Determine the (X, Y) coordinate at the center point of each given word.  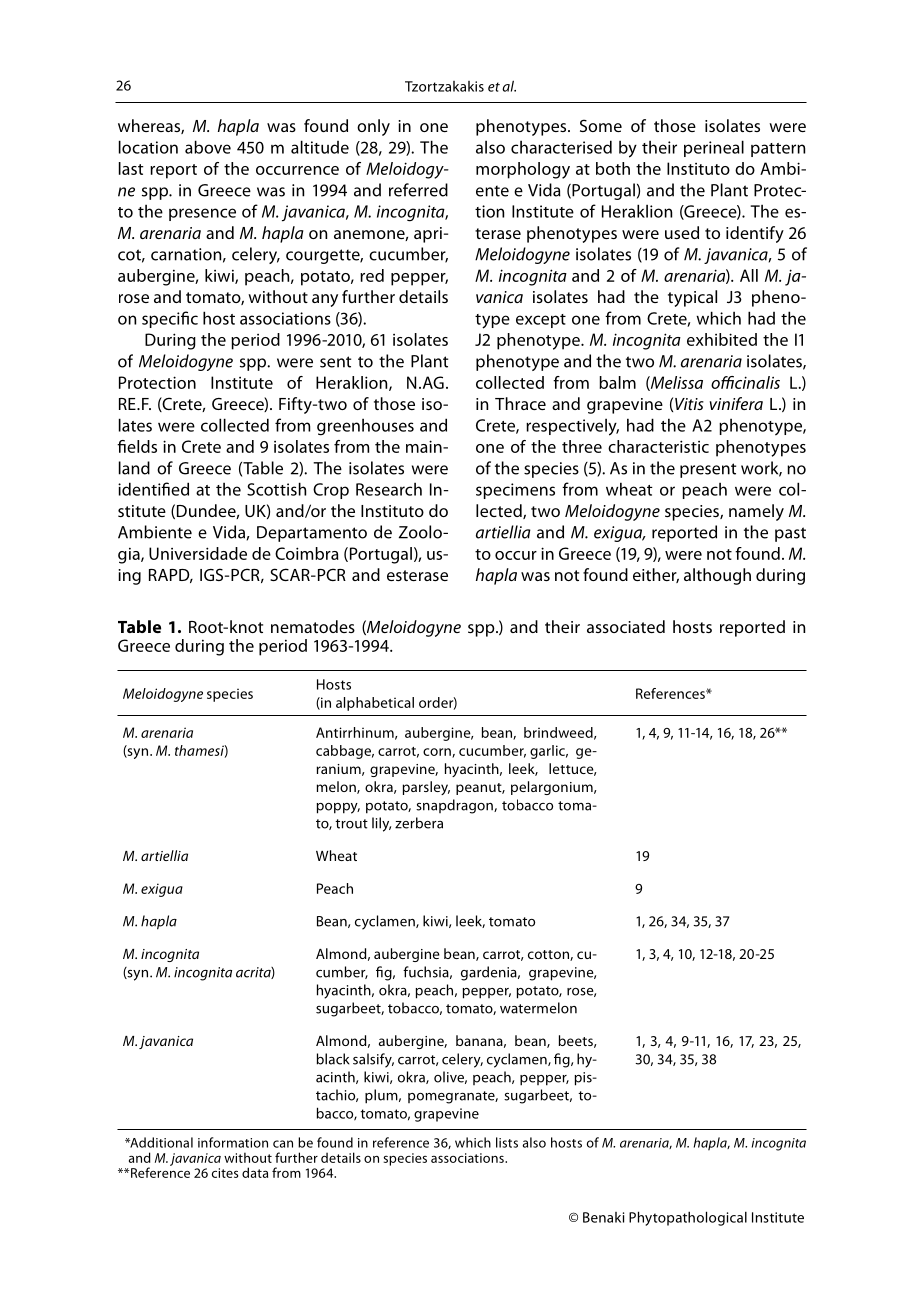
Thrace (520, 403)
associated (626, 626)
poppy (338, 808)
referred (418, 190)
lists (507, 1142)
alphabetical (375, 704)
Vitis (689, 404)
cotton (549, 955)
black (333, 1059)
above (208, 147)
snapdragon (455, 806)
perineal (714, 148)
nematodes (313, 626)
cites (225, 1173)
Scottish (276, 489)
